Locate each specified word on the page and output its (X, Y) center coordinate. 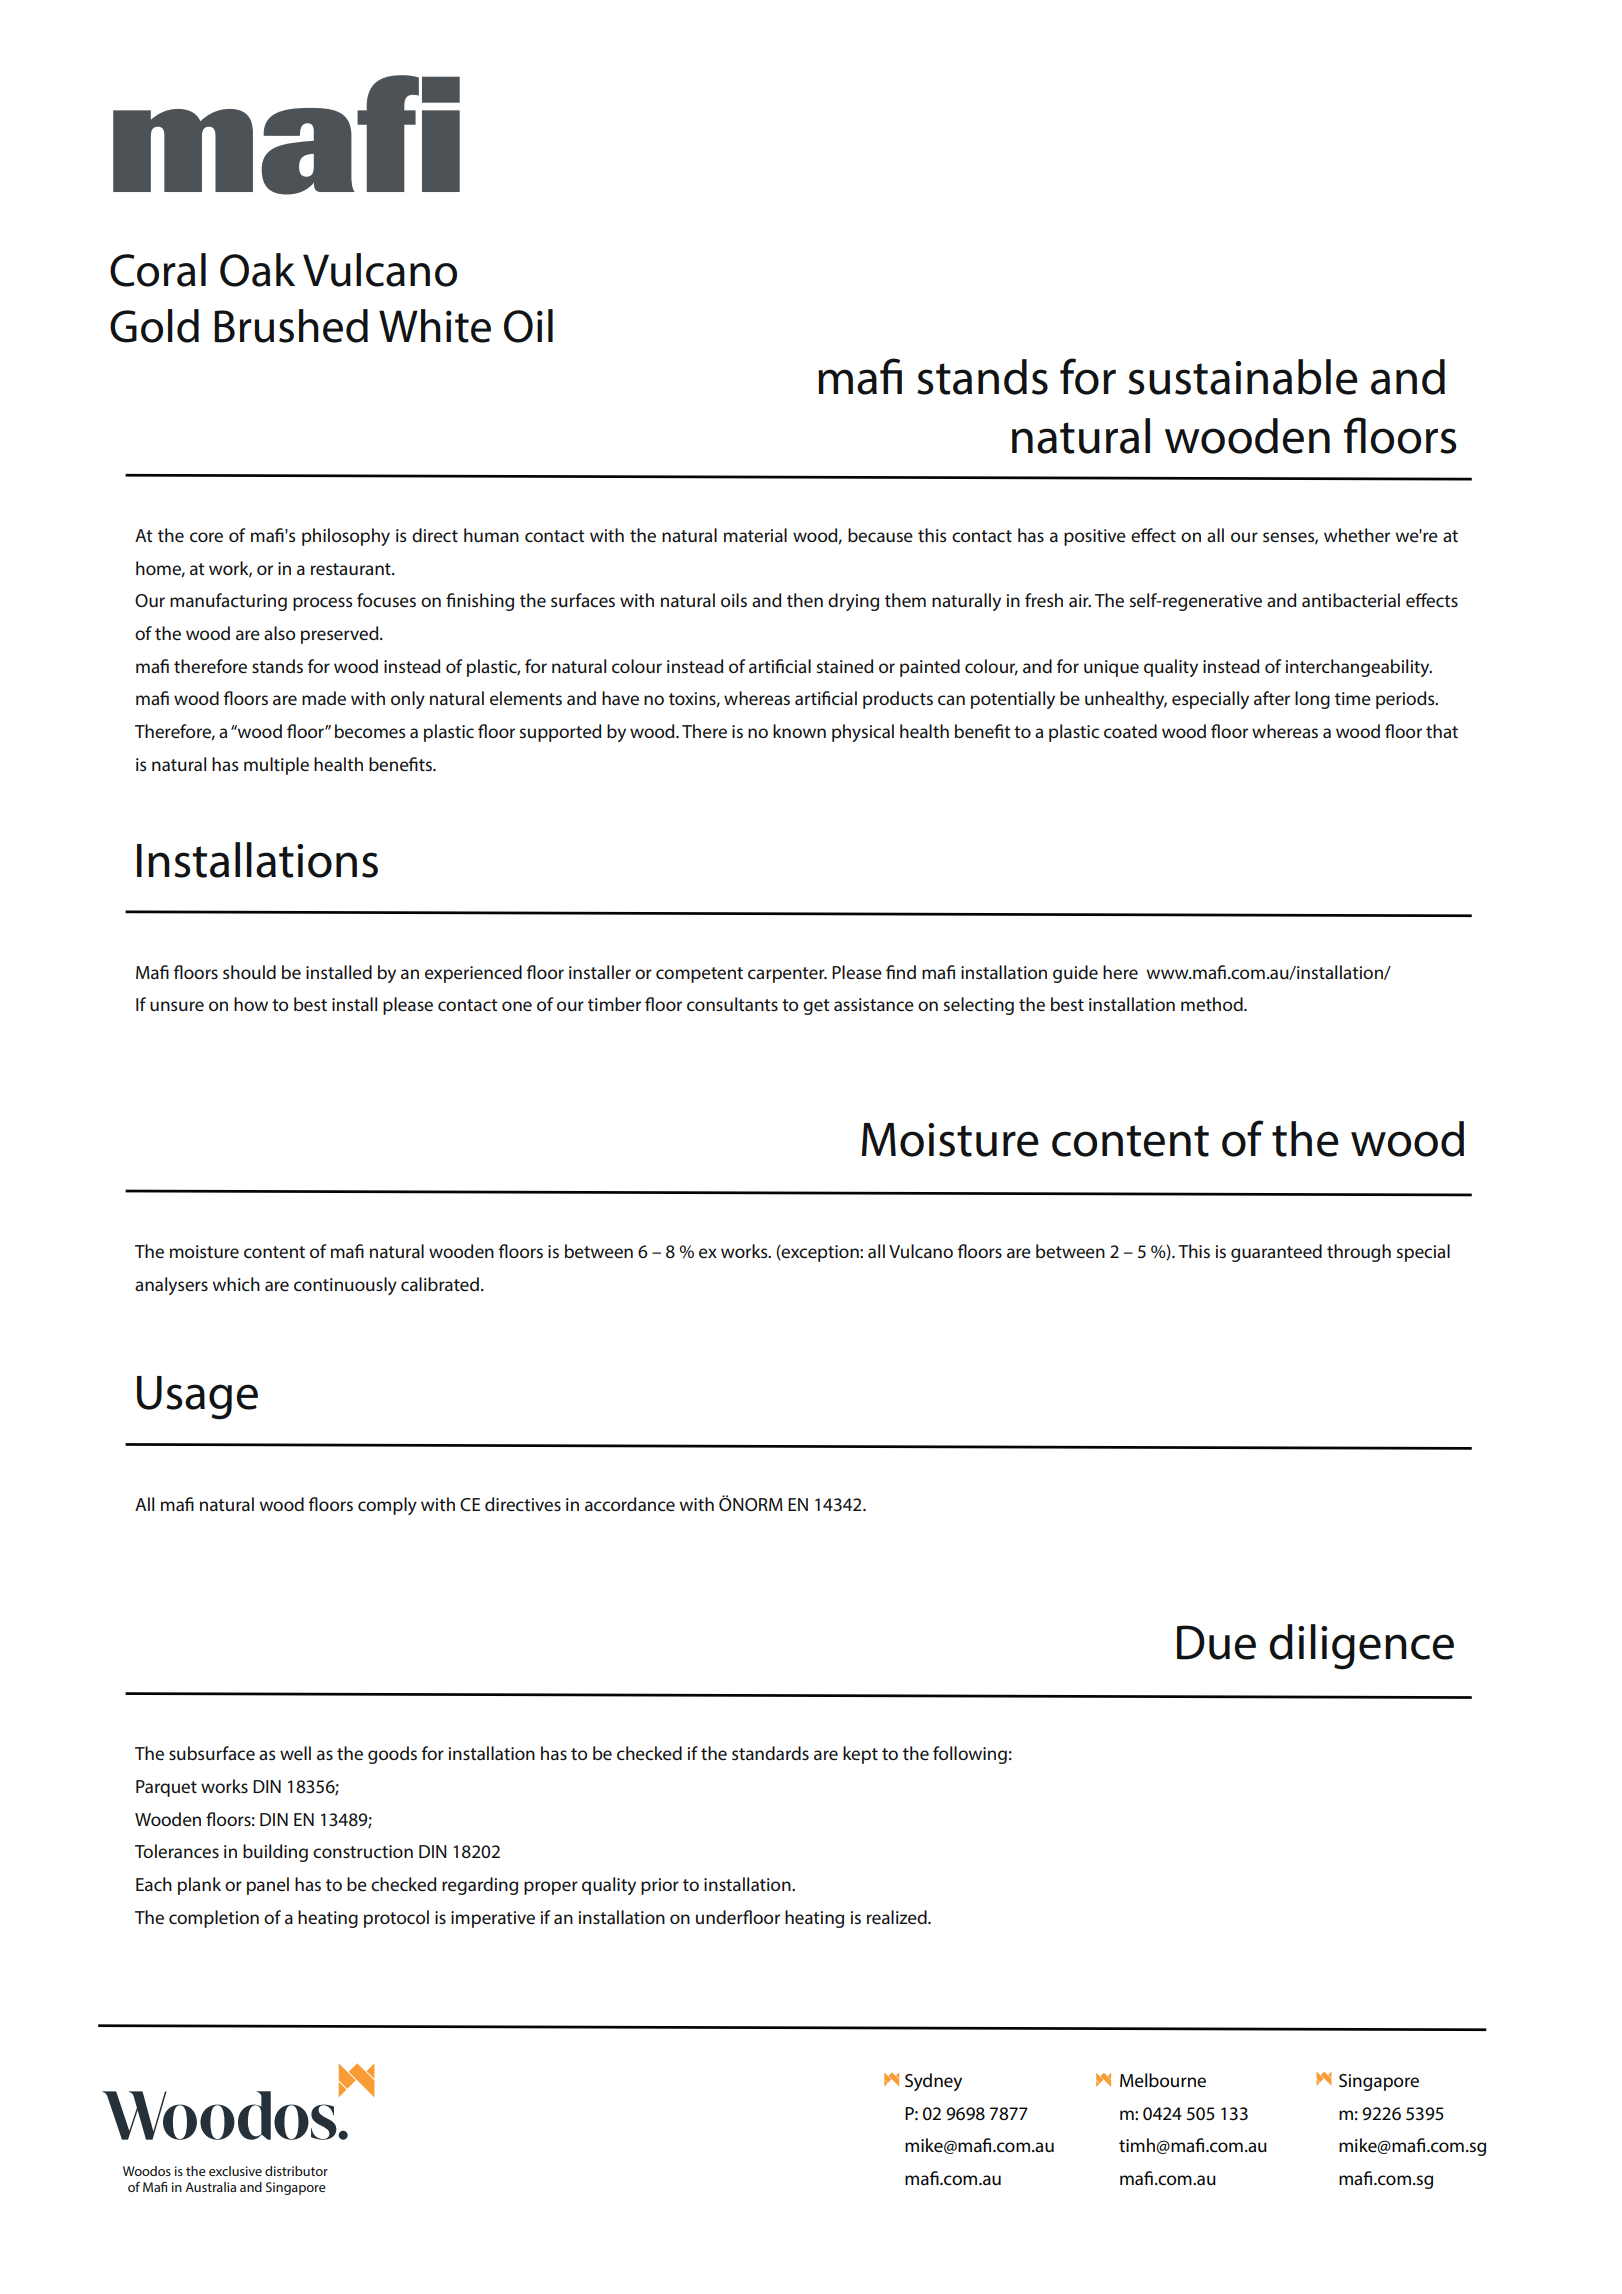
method (1213, 1004)
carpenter (787, 975)
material (755, 535)
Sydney (933, 2082)
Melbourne (1163, 2080)
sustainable (1243, 377)
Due (1216, 1642)
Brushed (291, 326)
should (249, 972)
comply (387, 1506)
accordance (630, 1504)
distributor (296, 2171)
